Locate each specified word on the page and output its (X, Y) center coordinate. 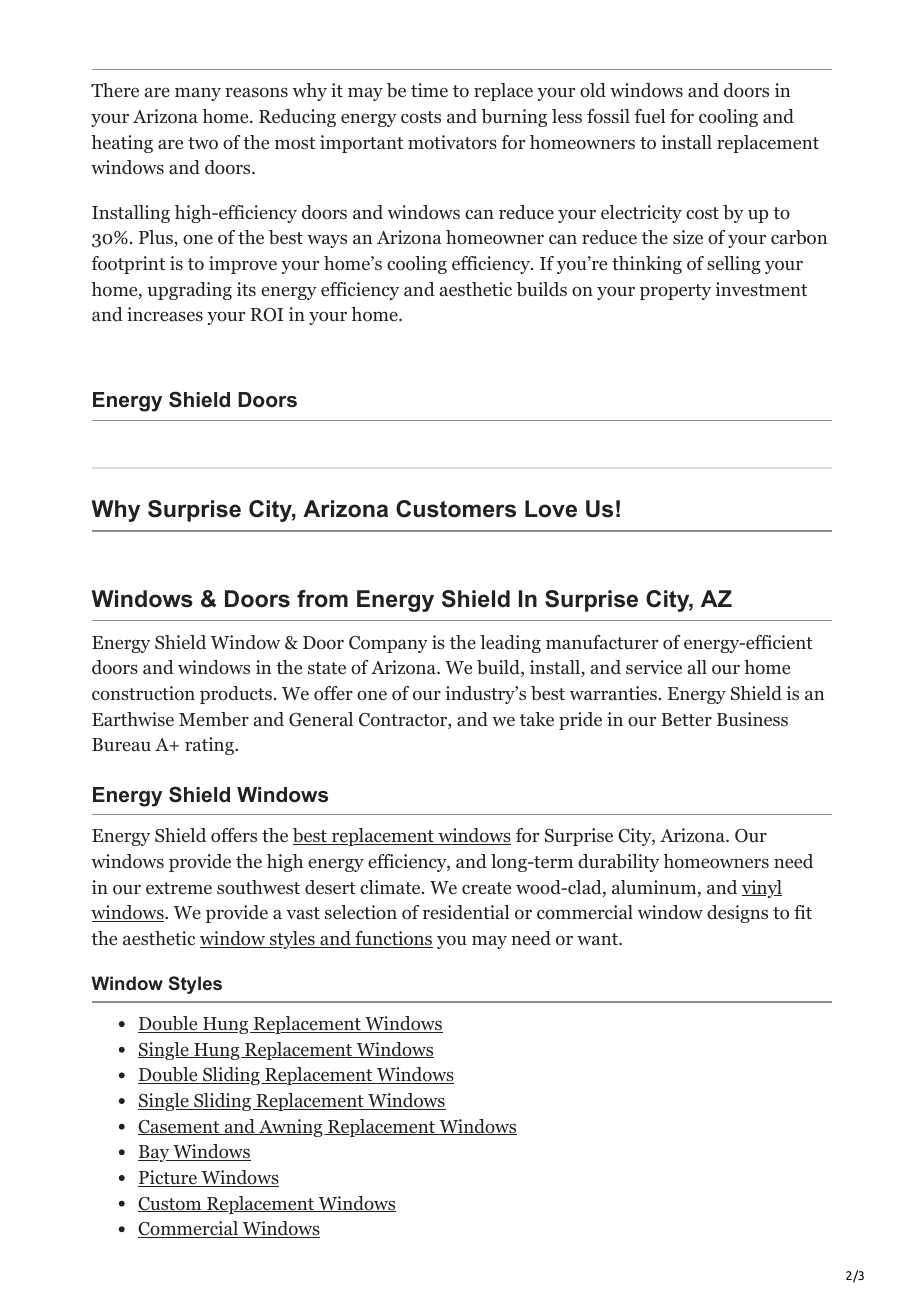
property (675, 292)
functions (393, 939)
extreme (179, 888)
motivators (452, 142)
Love (551, 509)
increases (165, 314)
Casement (180, 1127)
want (598, 939)
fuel (650, 116)
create (486, 888)
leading (510, 644)
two (203, 143)
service (654, 667)
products (236, 695)
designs (737, 914)
